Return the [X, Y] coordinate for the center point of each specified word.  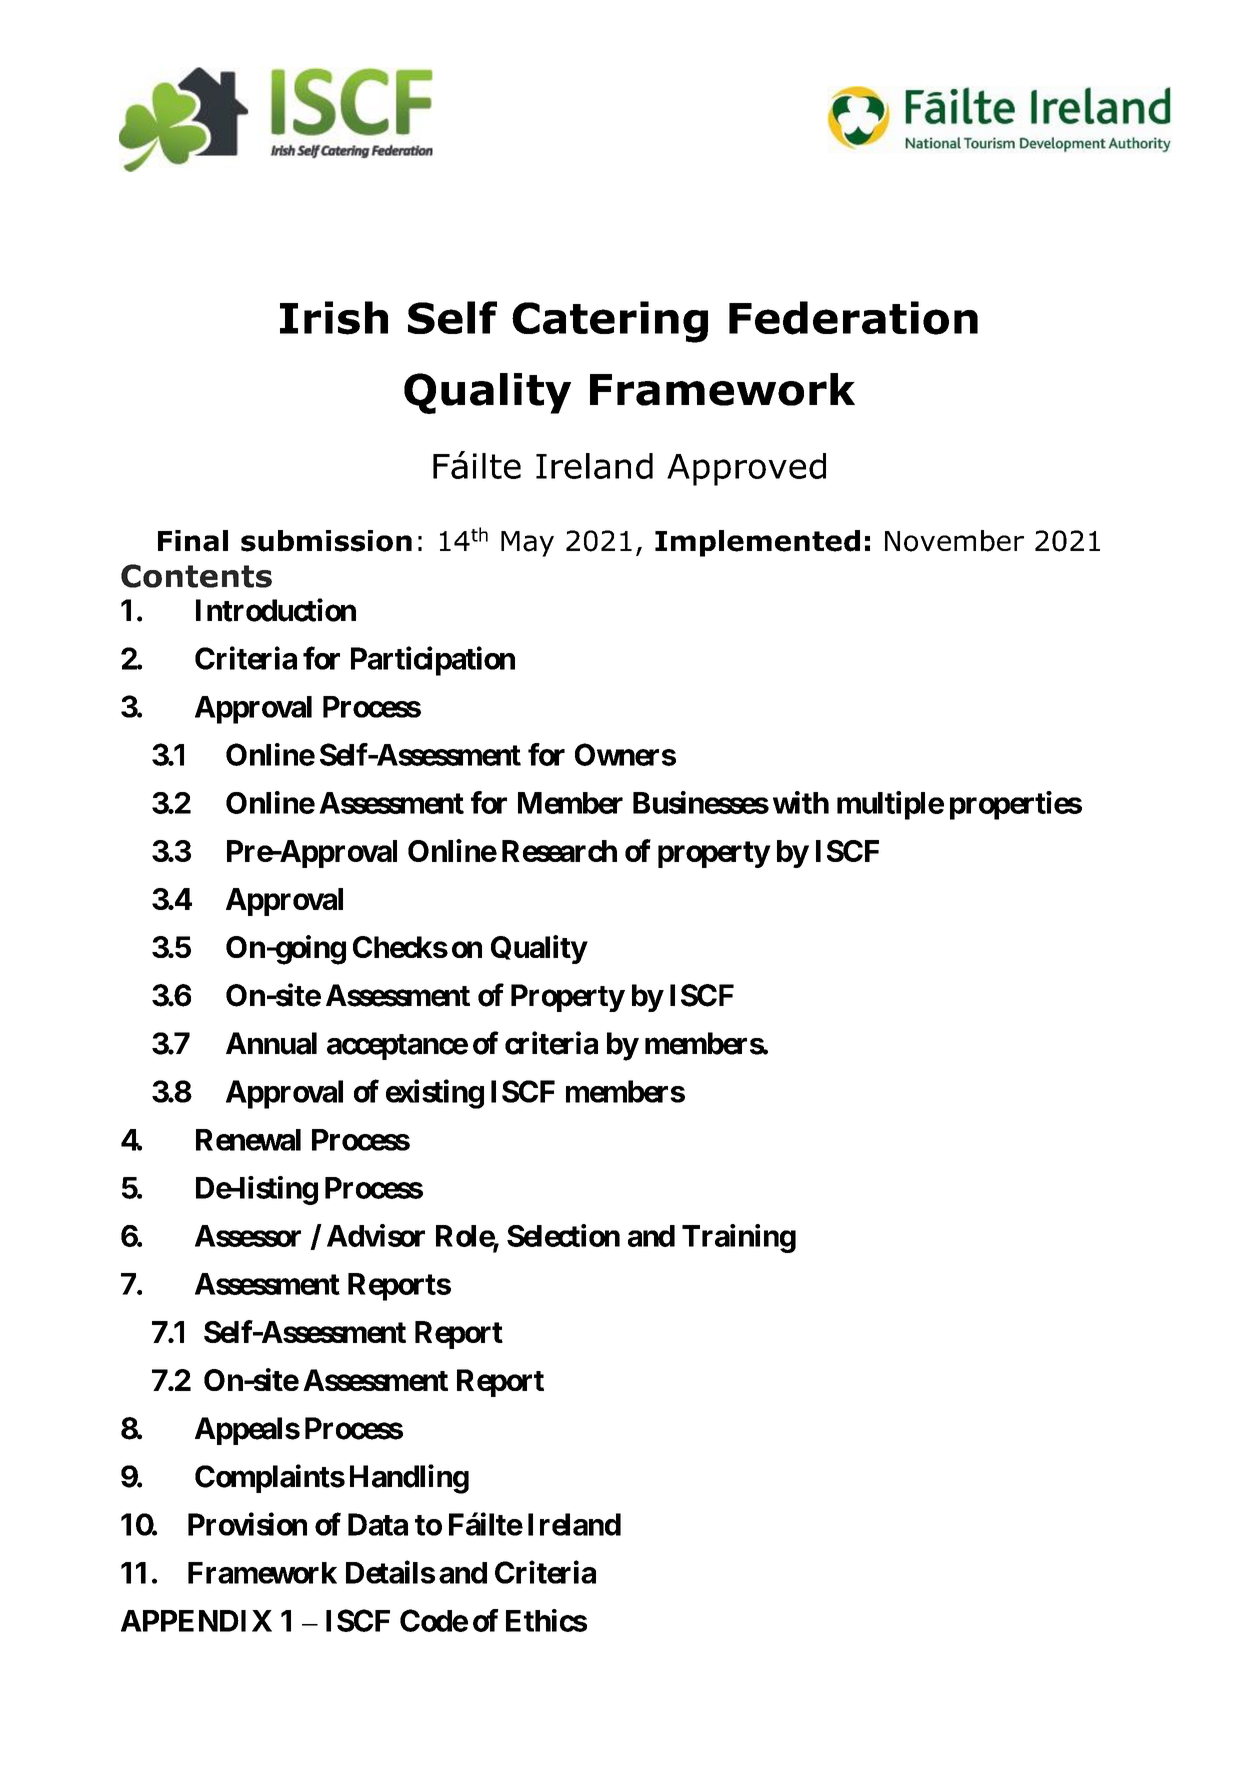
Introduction [276, 610]
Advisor [376, 1235]
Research [559, 851]
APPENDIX [196, 1621]
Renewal [248, 1140]
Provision [247, 1524]
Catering [610, 322]
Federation [853, 318]
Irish [334, 318]
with [801, 802]
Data [378, 1524]
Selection [563, 1235]
